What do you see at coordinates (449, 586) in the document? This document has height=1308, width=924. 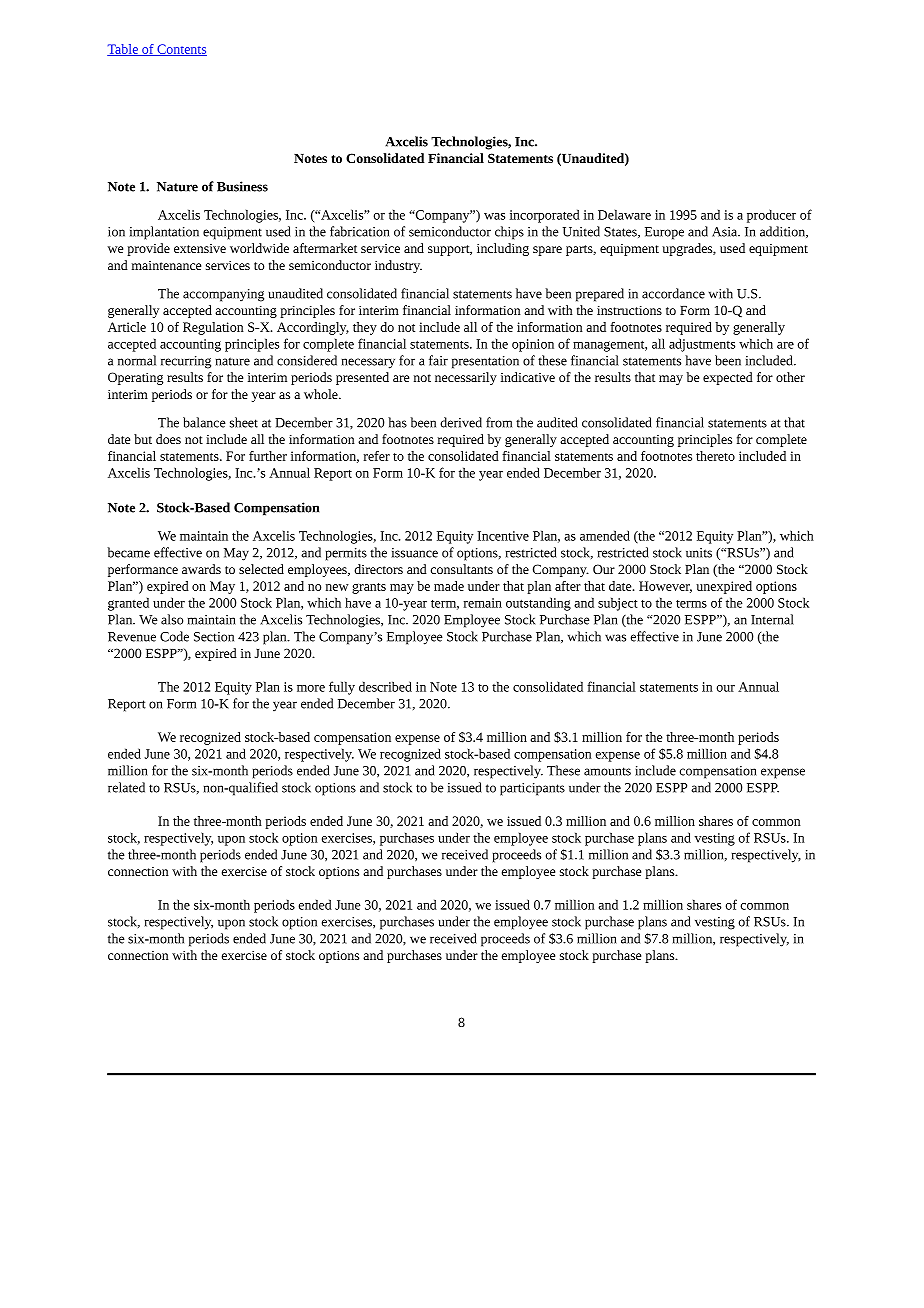 I see `made` at bounding box center [449, 586].
